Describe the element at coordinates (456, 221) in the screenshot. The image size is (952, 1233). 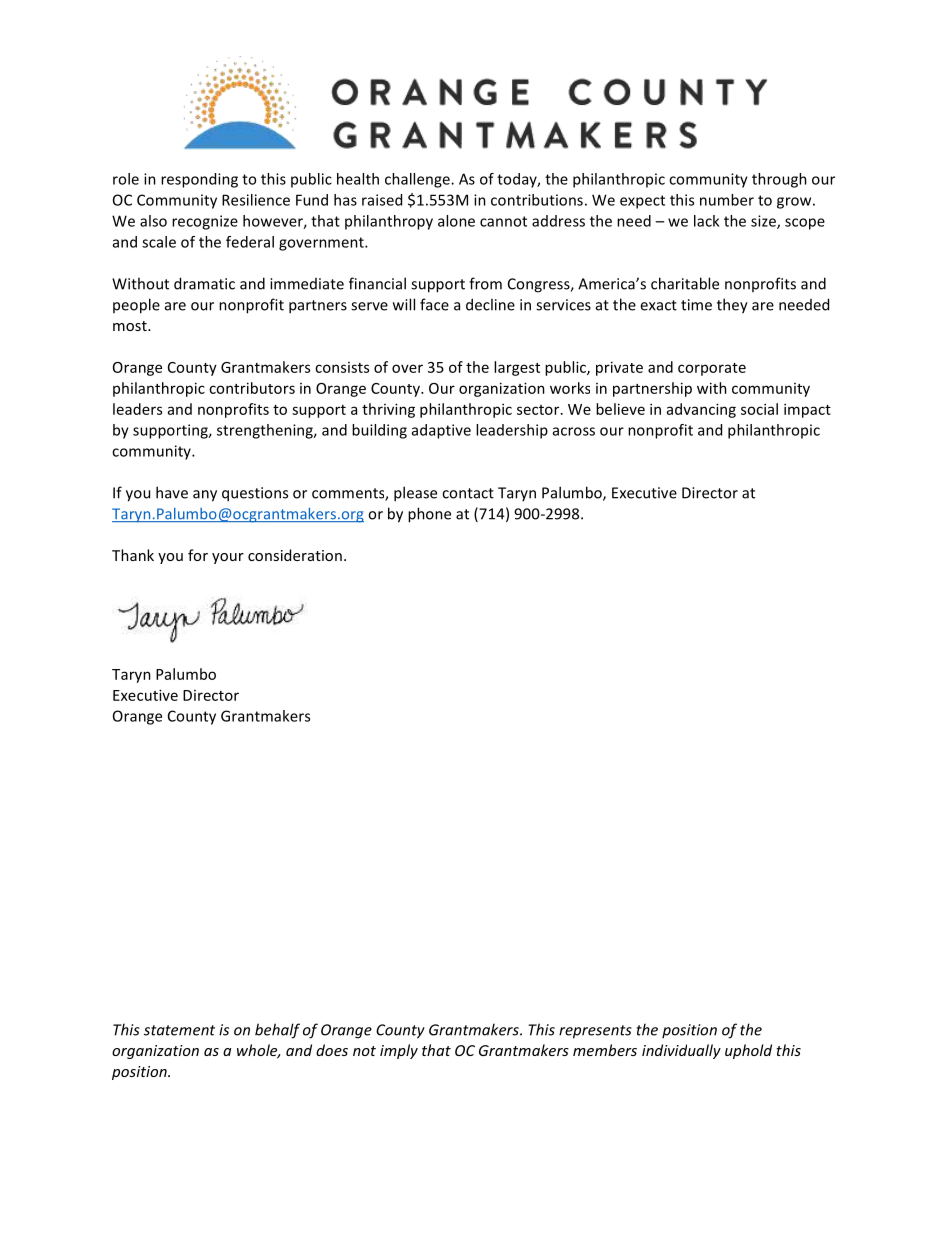
I see `alone` at that location.
